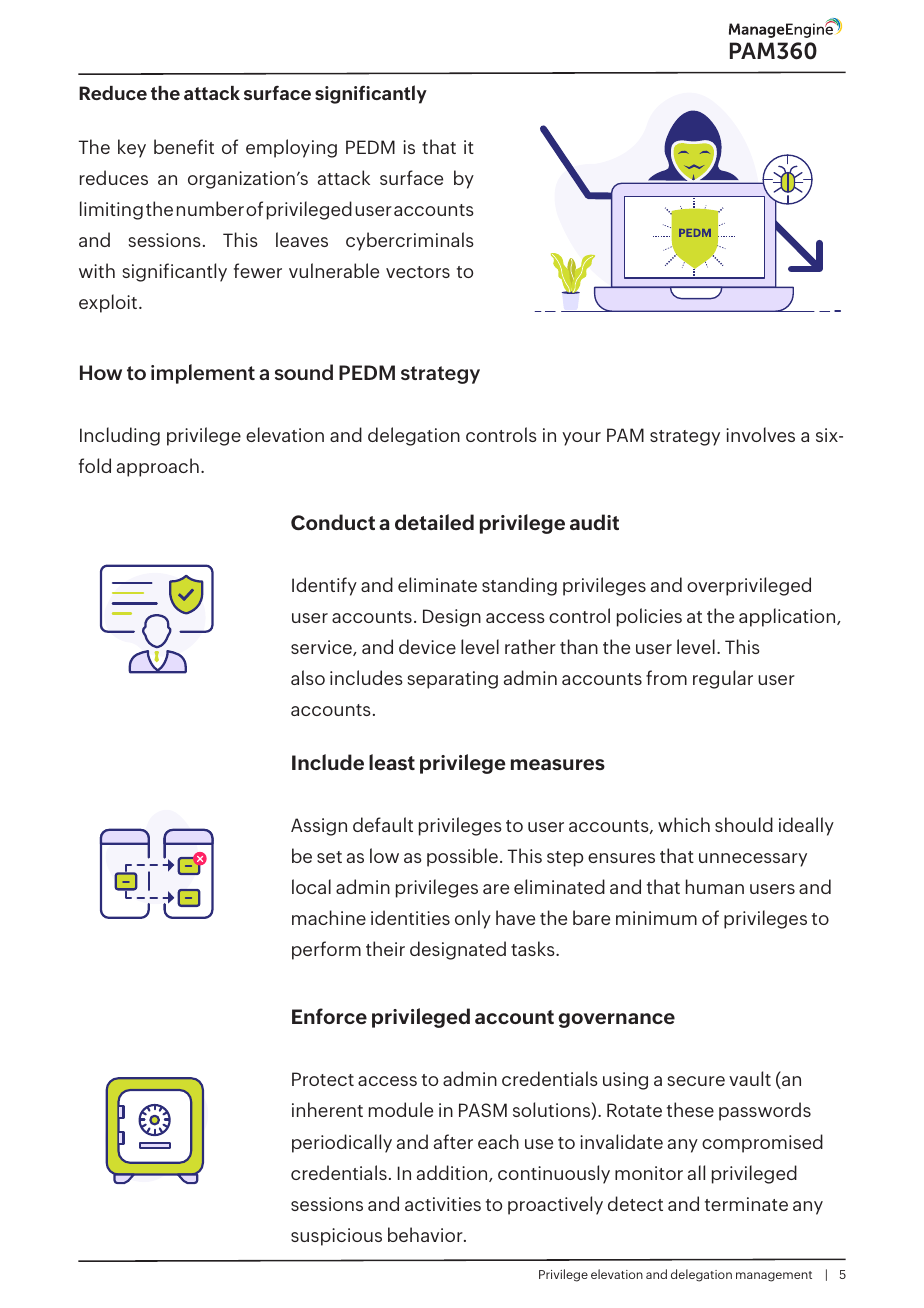  What do you see at coordinates (308, 677) in the page?
I see `also` at bounding box center [308, 677].
